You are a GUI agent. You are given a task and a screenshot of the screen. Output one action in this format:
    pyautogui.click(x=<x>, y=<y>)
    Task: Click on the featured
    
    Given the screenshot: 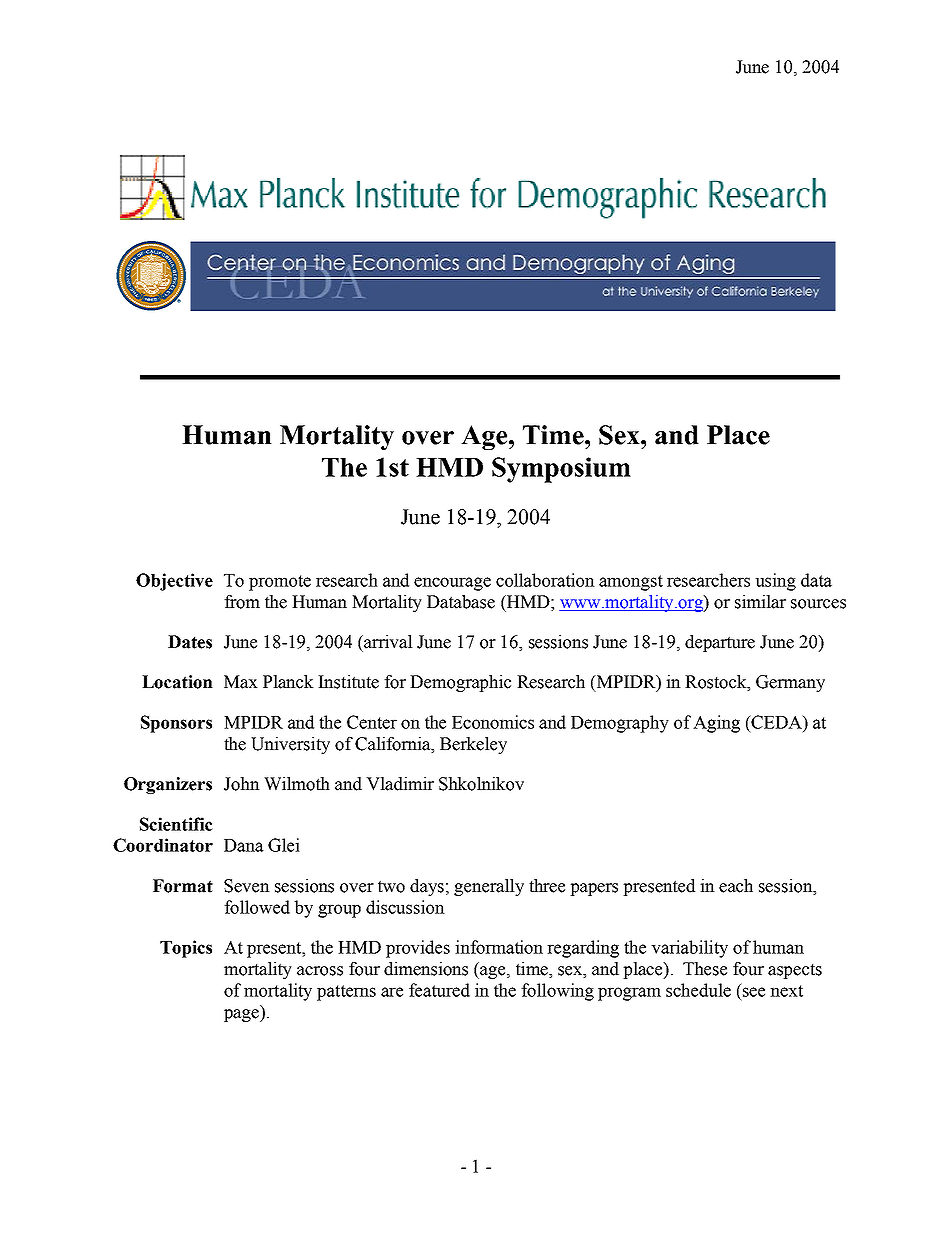 What is the action you would take?
    pyautogui.click(x=439, y=990)
